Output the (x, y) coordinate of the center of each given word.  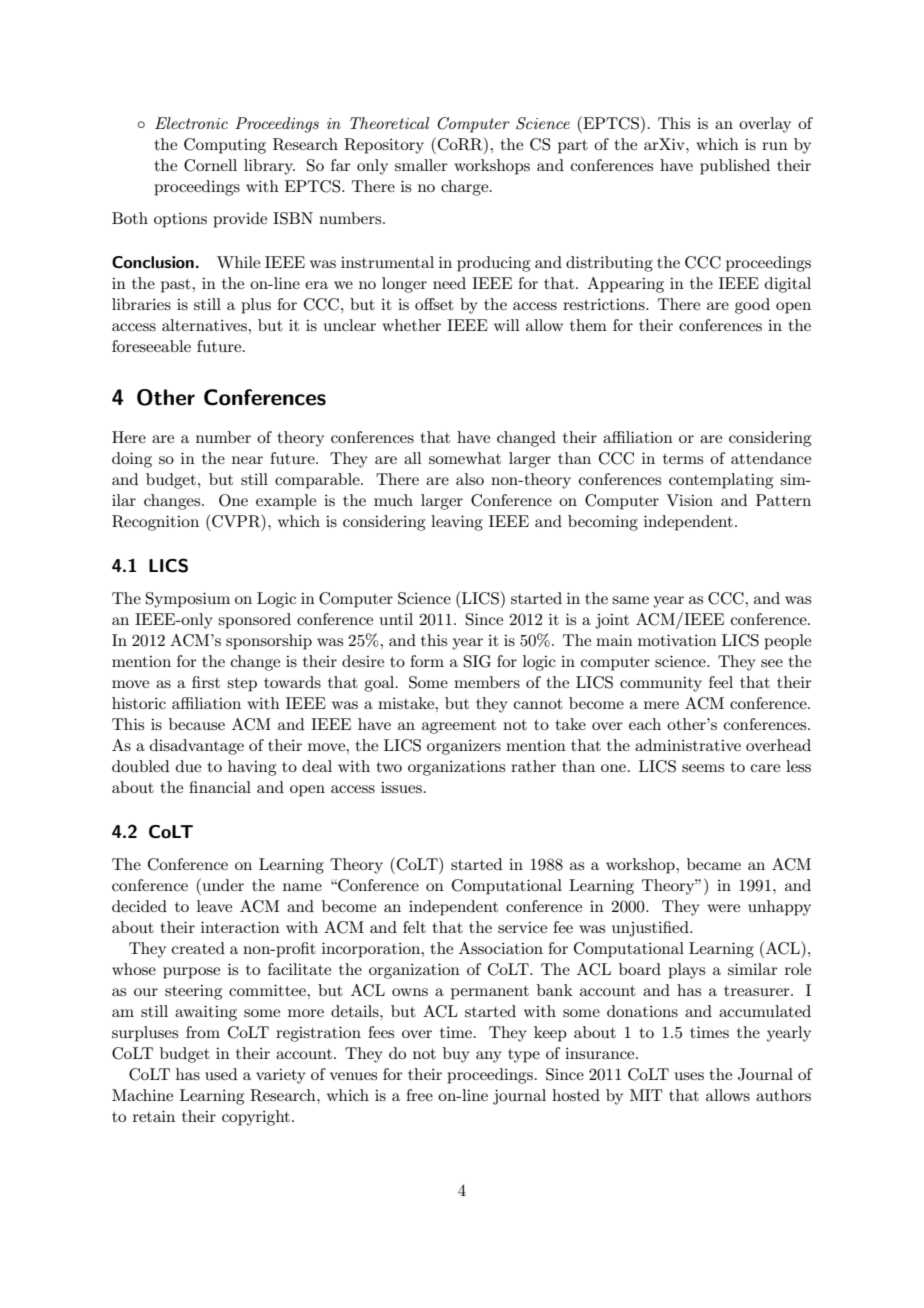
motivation (677, 640)
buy (456, 1055)
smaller (421, 165)
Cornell (210, 165)
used (221, 1074)
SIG (477, 661)
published (735, 167)
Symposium (188, 600)
